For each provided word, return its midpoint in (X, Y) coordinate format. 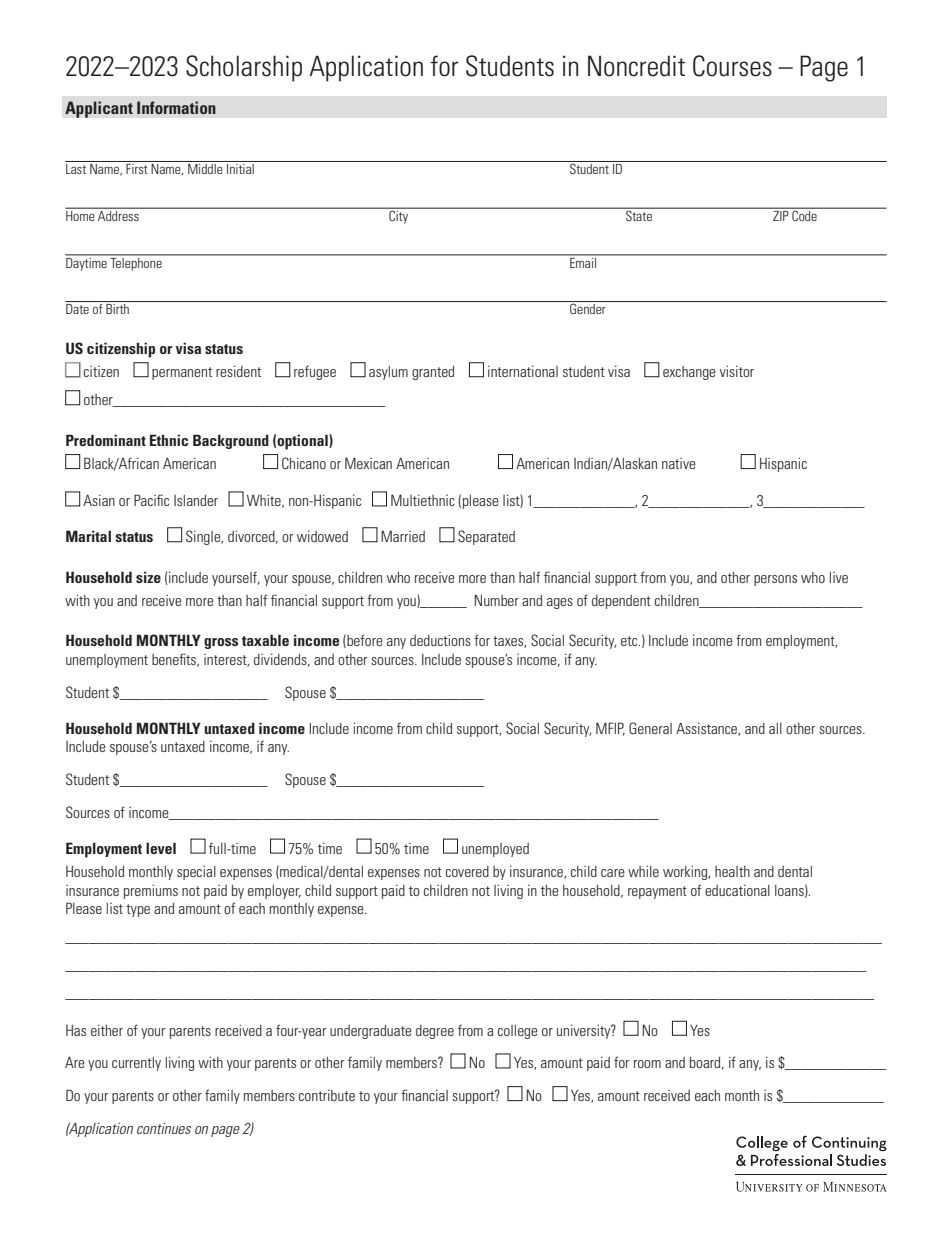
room (647, 1064)
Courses (732, 66)
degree (435, 1032)
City (399, 216)
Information (176, 107)
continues (164, 1128)
